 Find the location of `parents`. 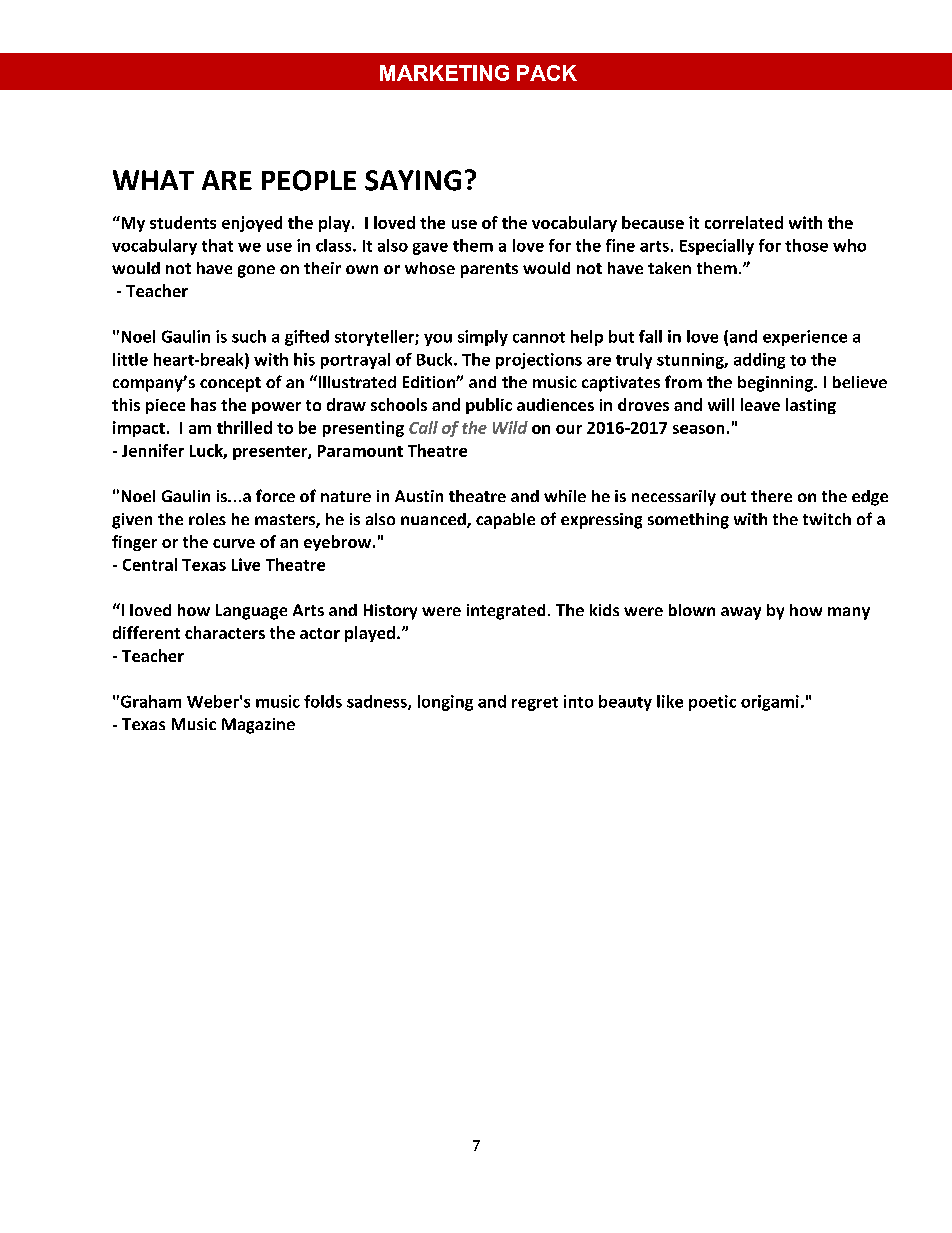

parents is located at coordinates (489, 270).
